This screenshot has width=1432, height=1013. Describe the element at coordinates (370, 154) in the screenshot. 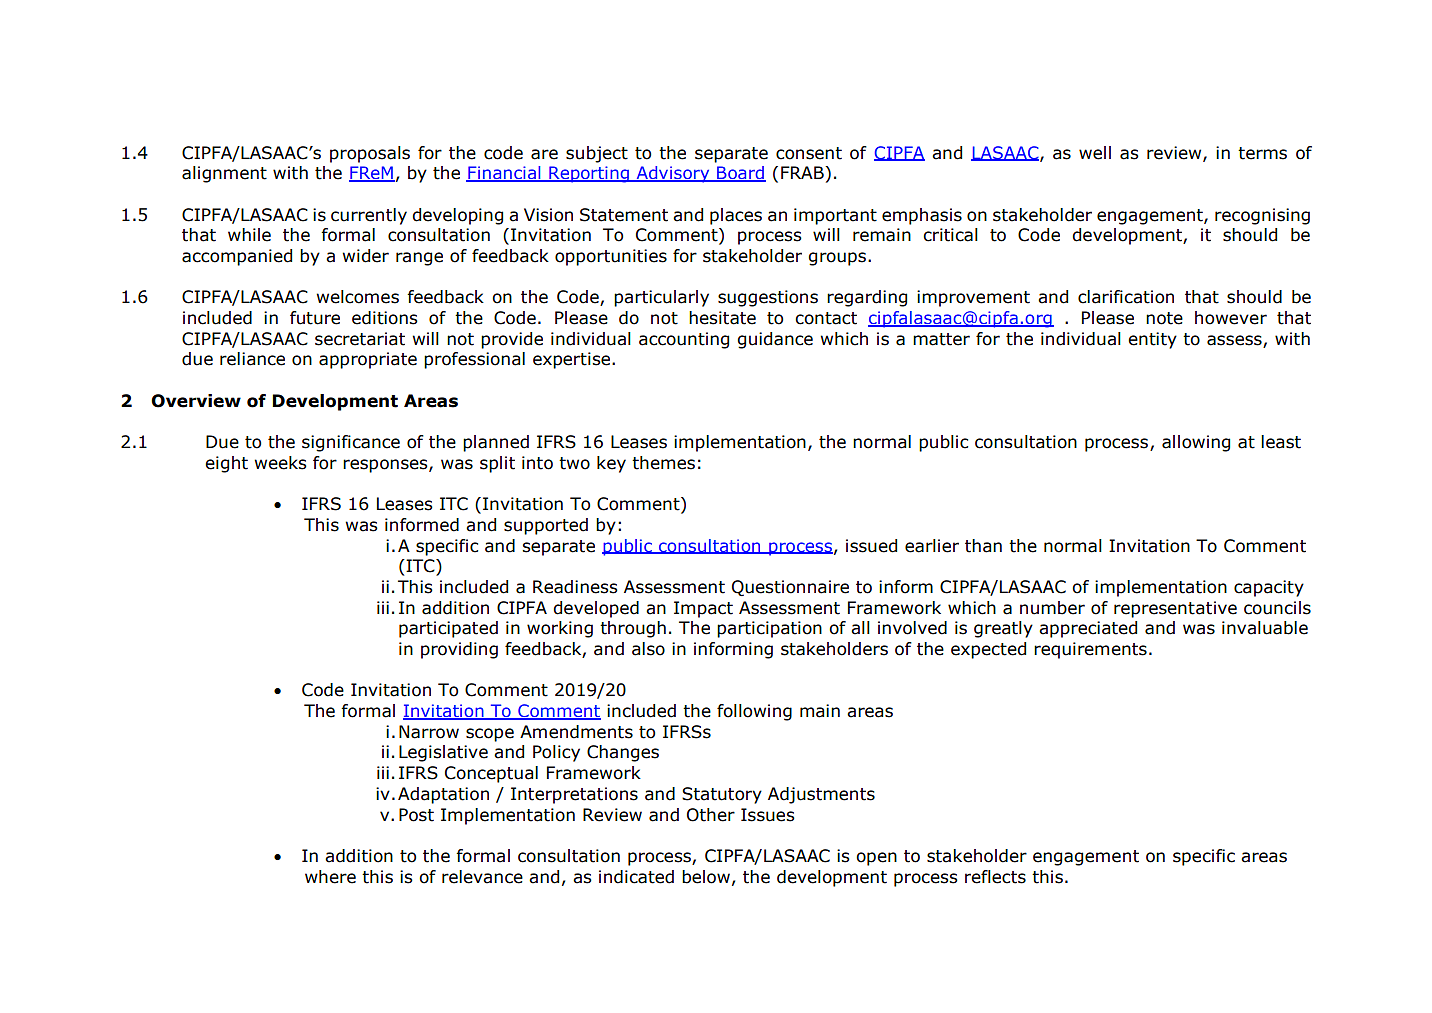

I see `proposals` at that location.
